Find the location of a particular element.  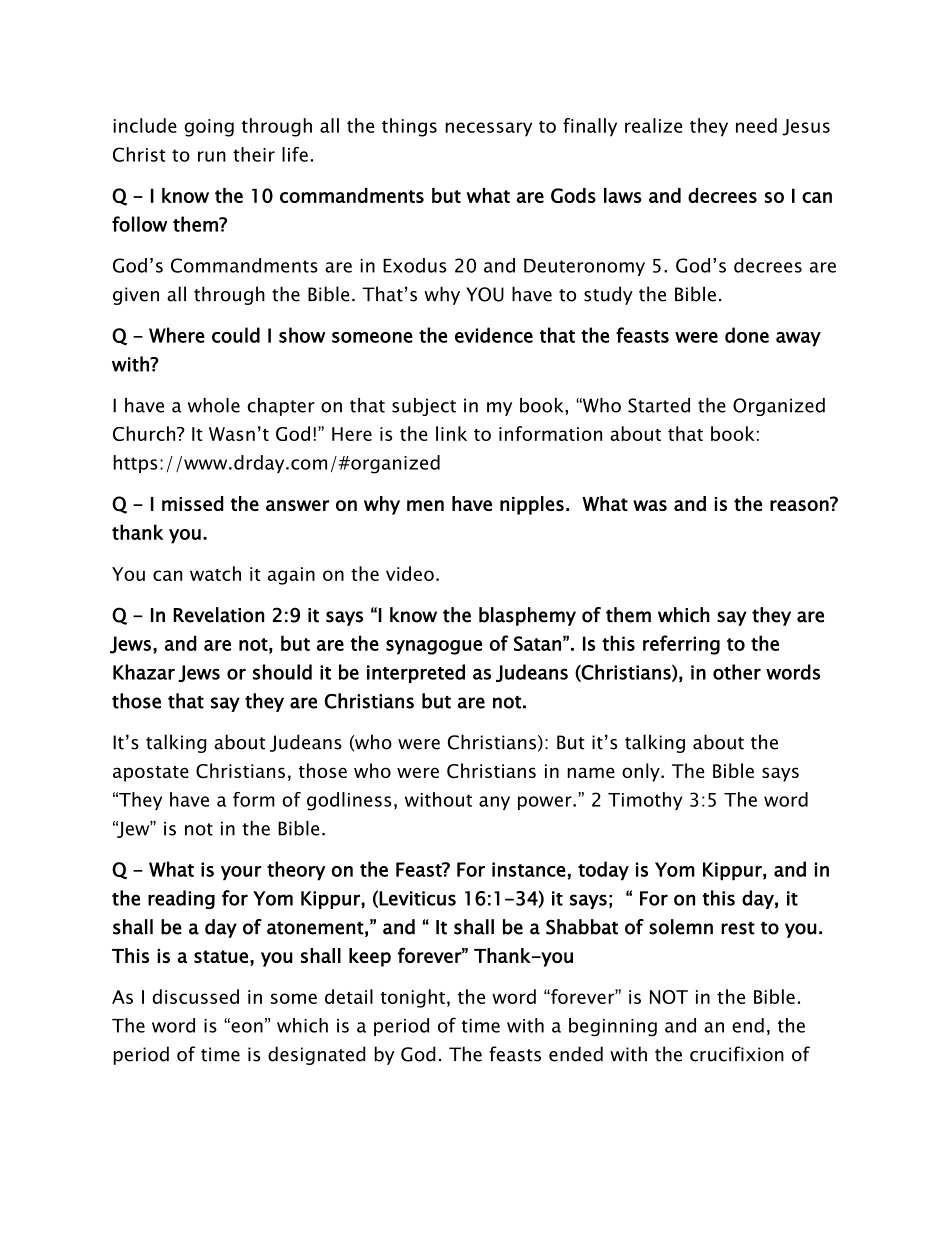

watch is located at coordinates (215, 573).
